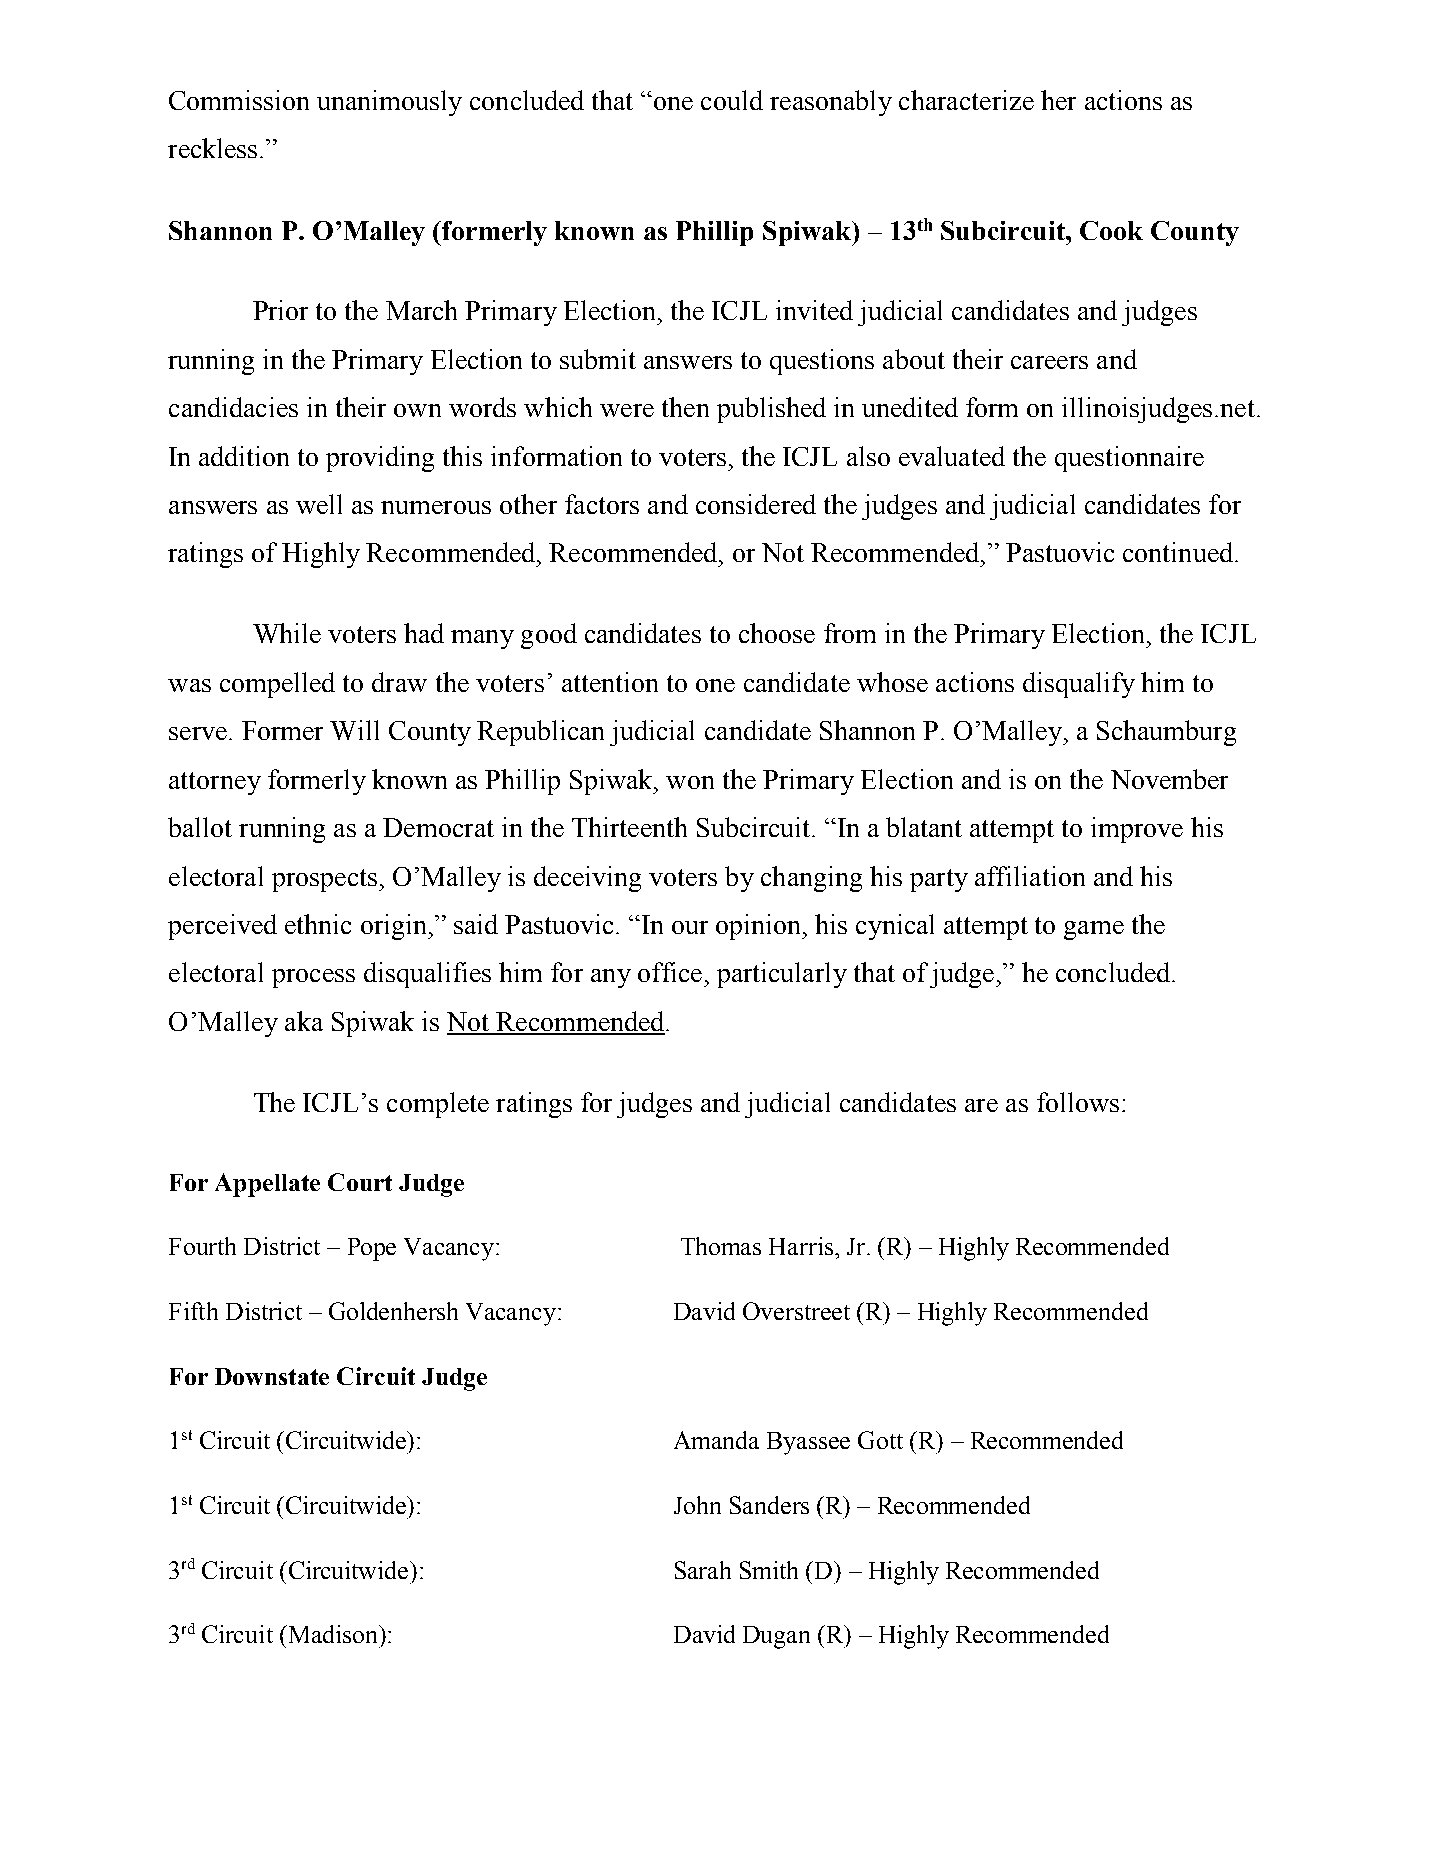 Image resolution: width=1431 pixels, height=1852 pixels. I want to click on choose, so click(777, 633).
